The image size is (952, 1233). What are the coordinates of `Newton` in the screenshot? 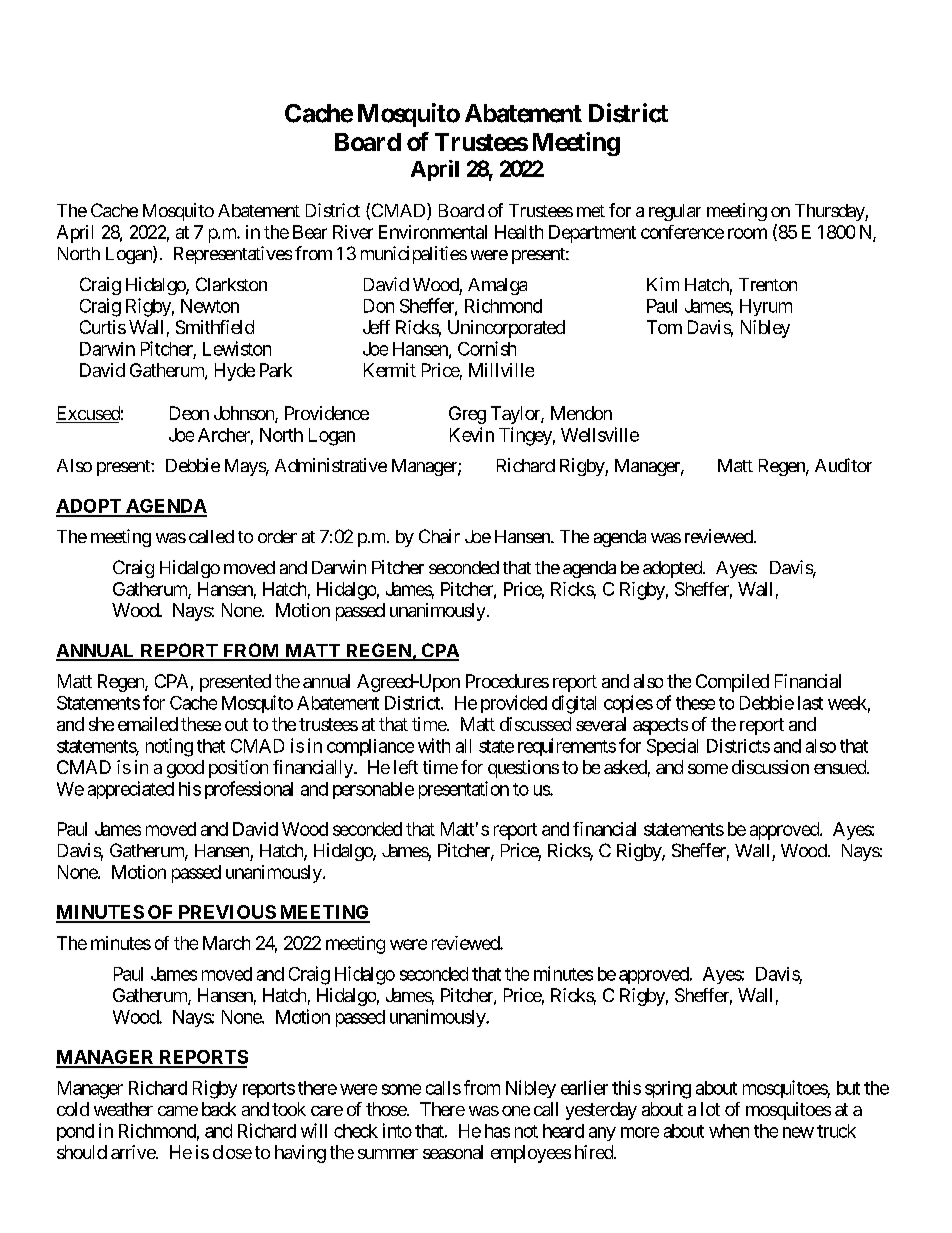 It's located at (210, 306).
